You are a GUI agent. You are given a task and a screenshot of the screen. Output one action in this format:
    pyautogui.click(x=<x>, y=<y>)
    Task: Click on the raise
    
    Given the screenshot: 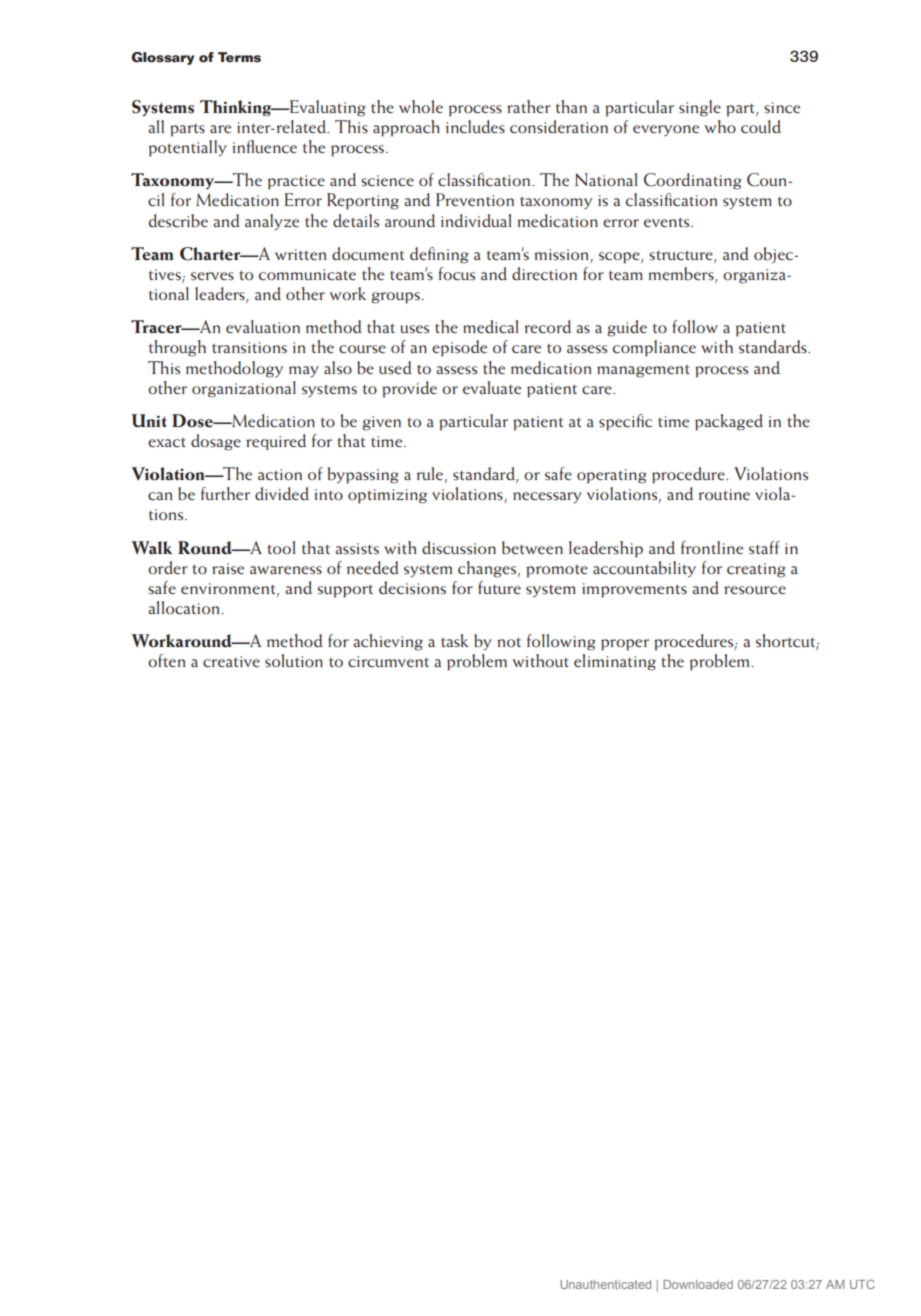 What is the action you would take?
    pyautogui.click(x=228, y=569)
